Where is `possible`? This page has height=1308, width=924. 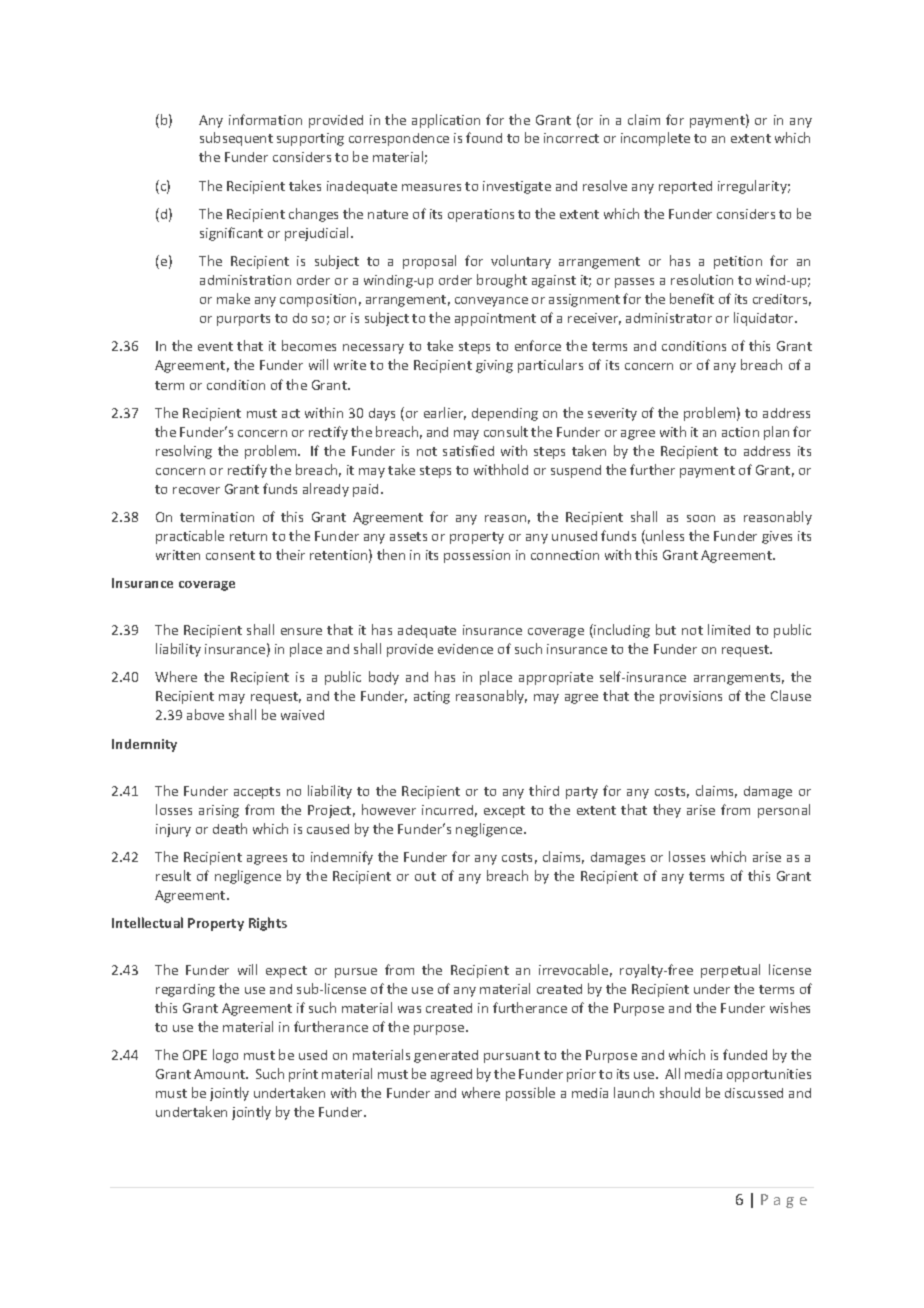
possible is located at coordinates (530, 1094).
